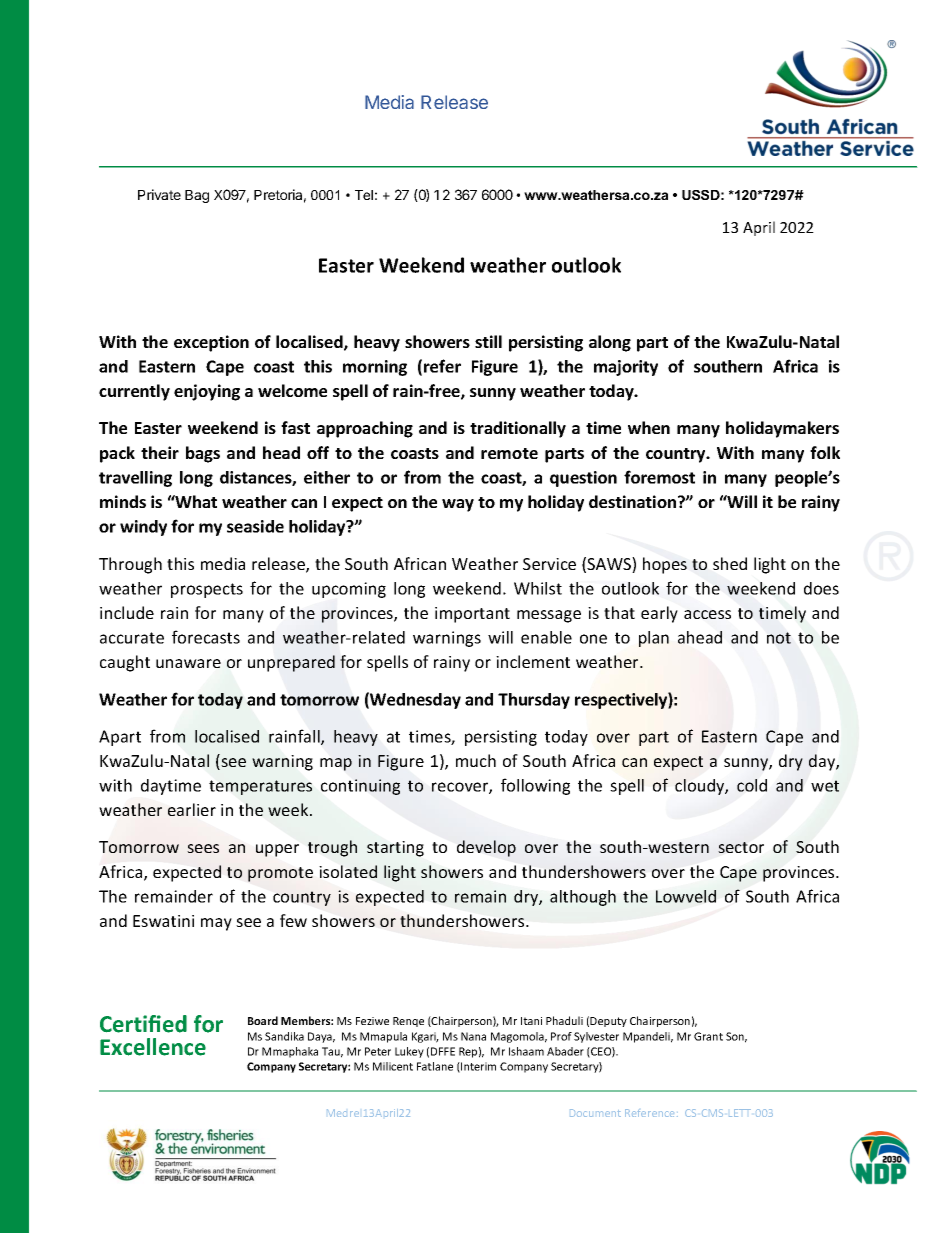  Describe the element at coordinates (779, 638) in the screenshot. I see `not` at that location.
